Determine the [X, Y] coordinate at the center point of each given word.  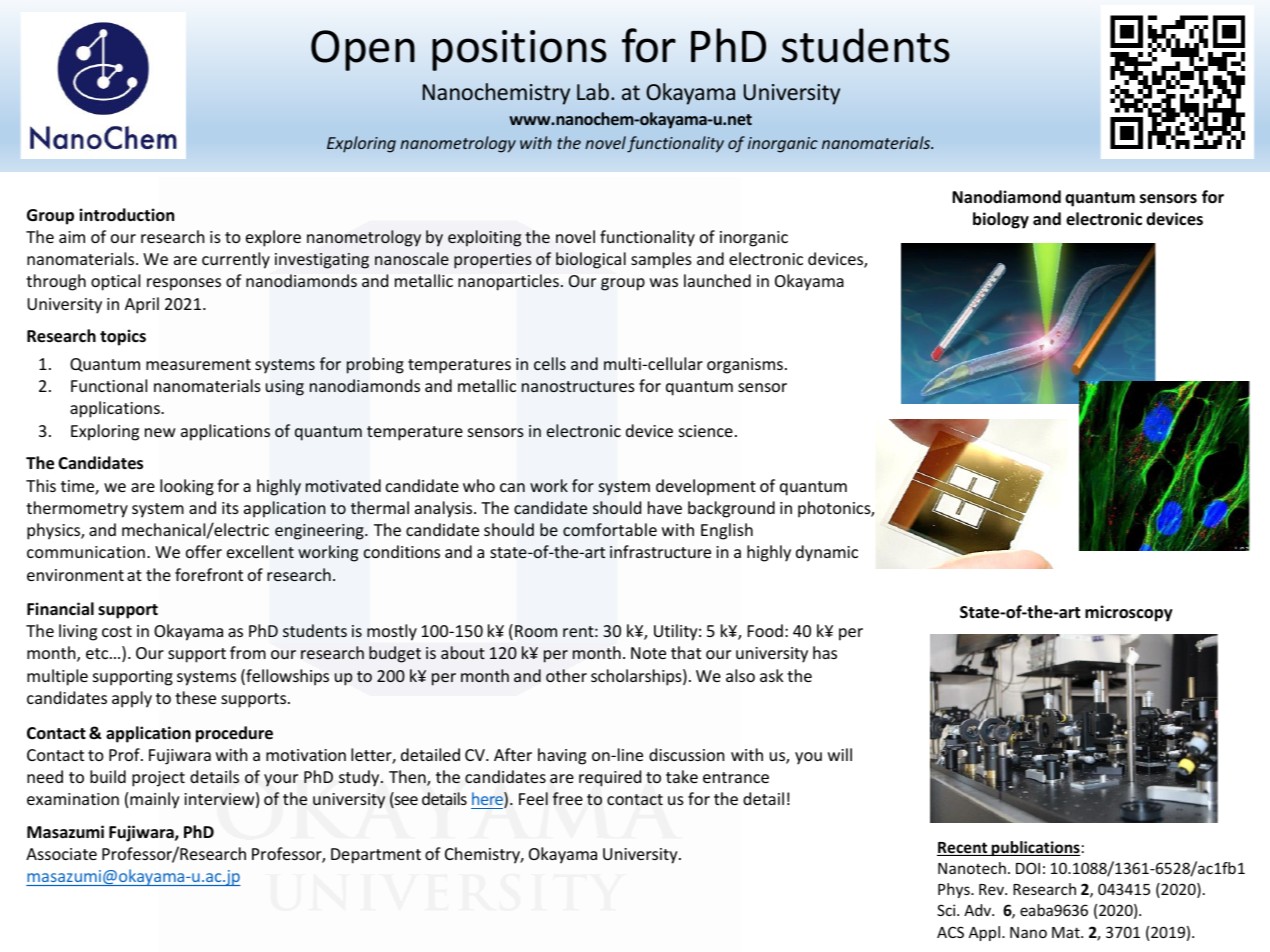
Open [363, 50]
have [665, 507]
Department [376, 856]
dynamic [827, 553]
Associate [61, 854]
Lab [593, 91]
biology [1001, 220]
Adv [978, 910]
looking [187, 487]
